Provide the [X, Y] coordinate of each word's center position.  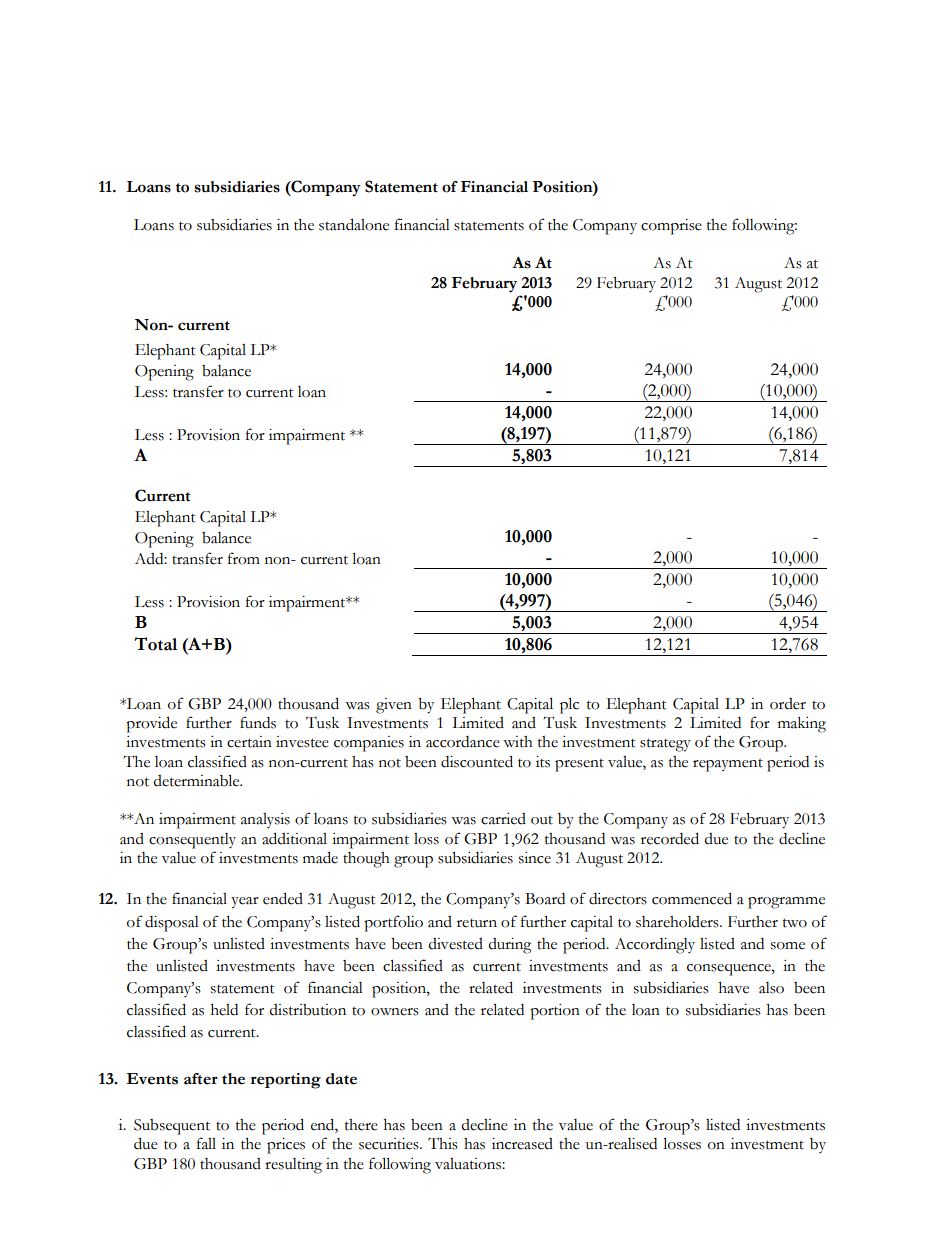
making [802, 725]
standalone [354, 224]
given [394, 706]
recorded [670, 838]
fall [206, 1143]
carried [503, 819]
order [788, 704]
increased [522, 1144]
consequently [192, 841]
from [244, 558]
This [443, 1143]
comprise [671, 227]
